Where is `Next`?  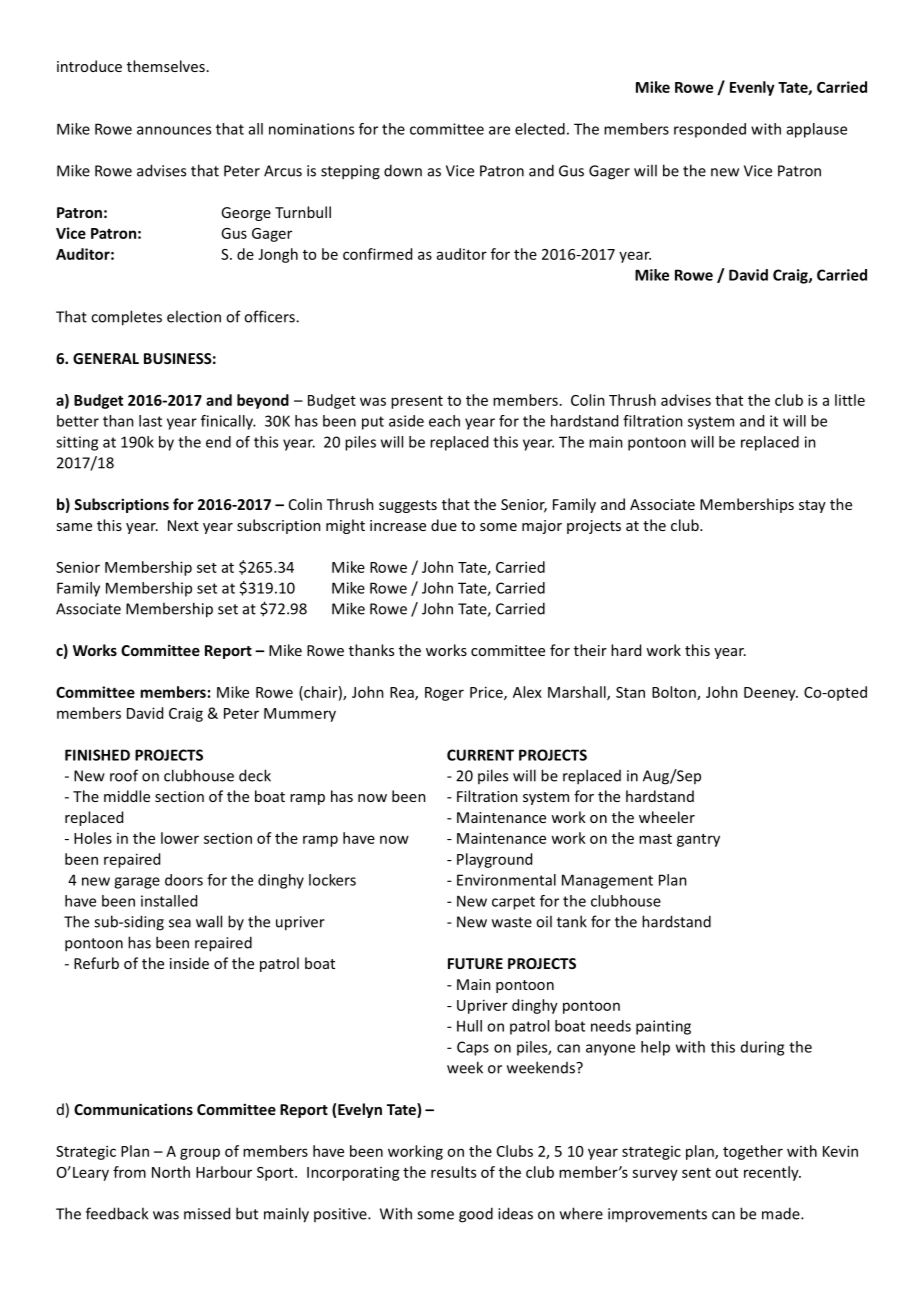
Next is located at coordinates (183, 525).
